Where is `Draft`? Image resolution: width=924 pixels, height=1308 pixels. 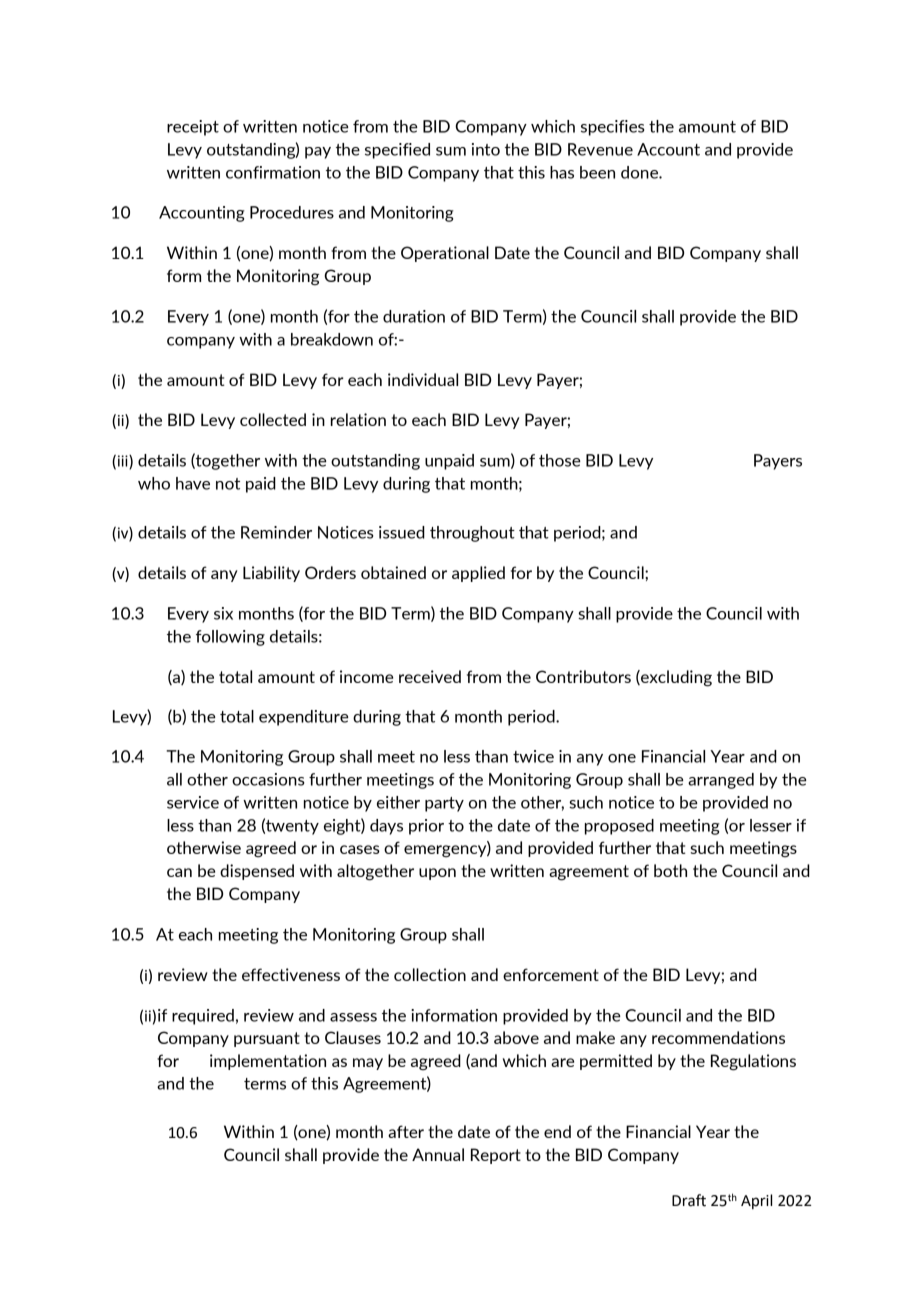 Draft is located at coordinates (689, 1200).
